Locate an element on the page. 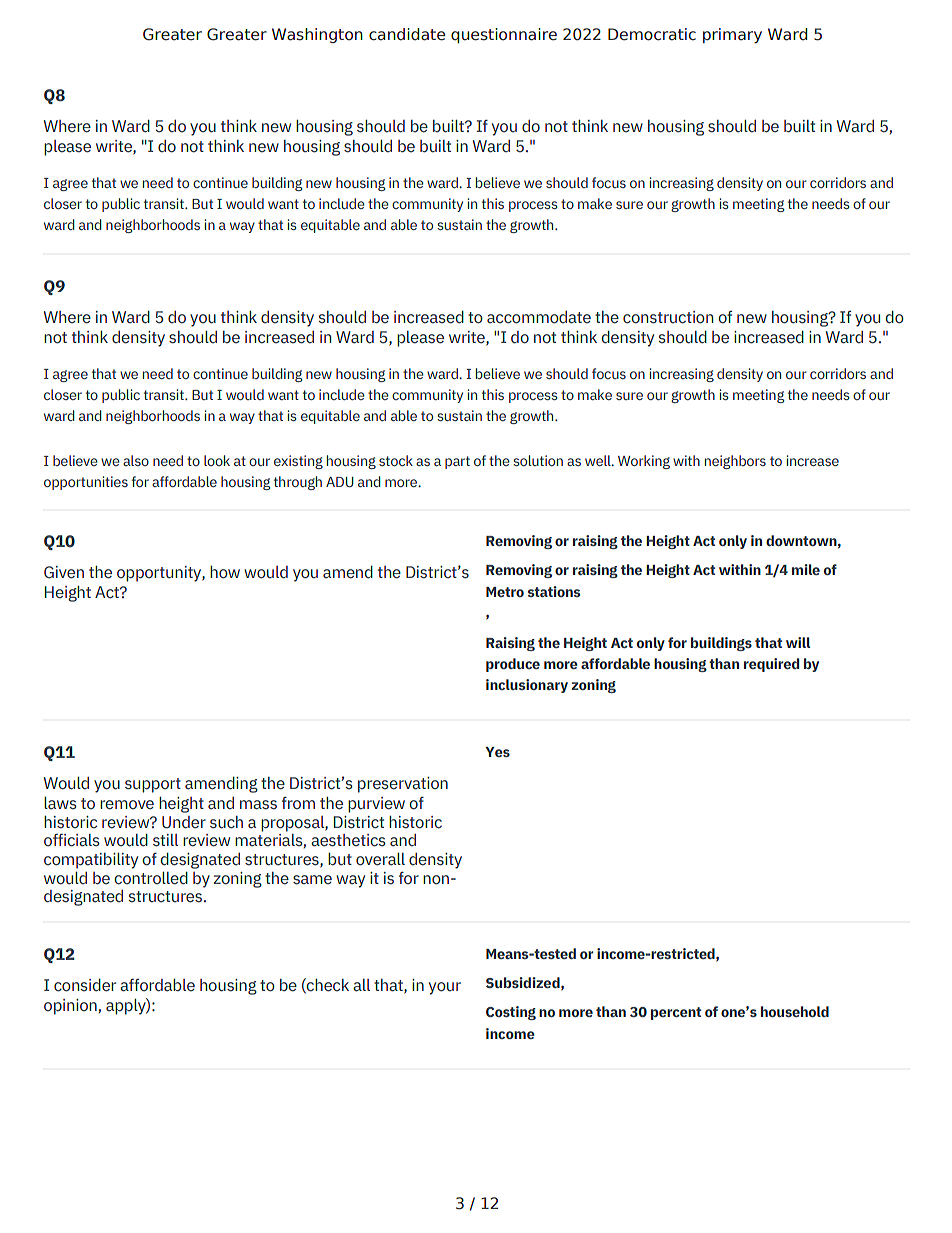 This page has width=952, height=1233. construction is located at coordinates (668, 317).
